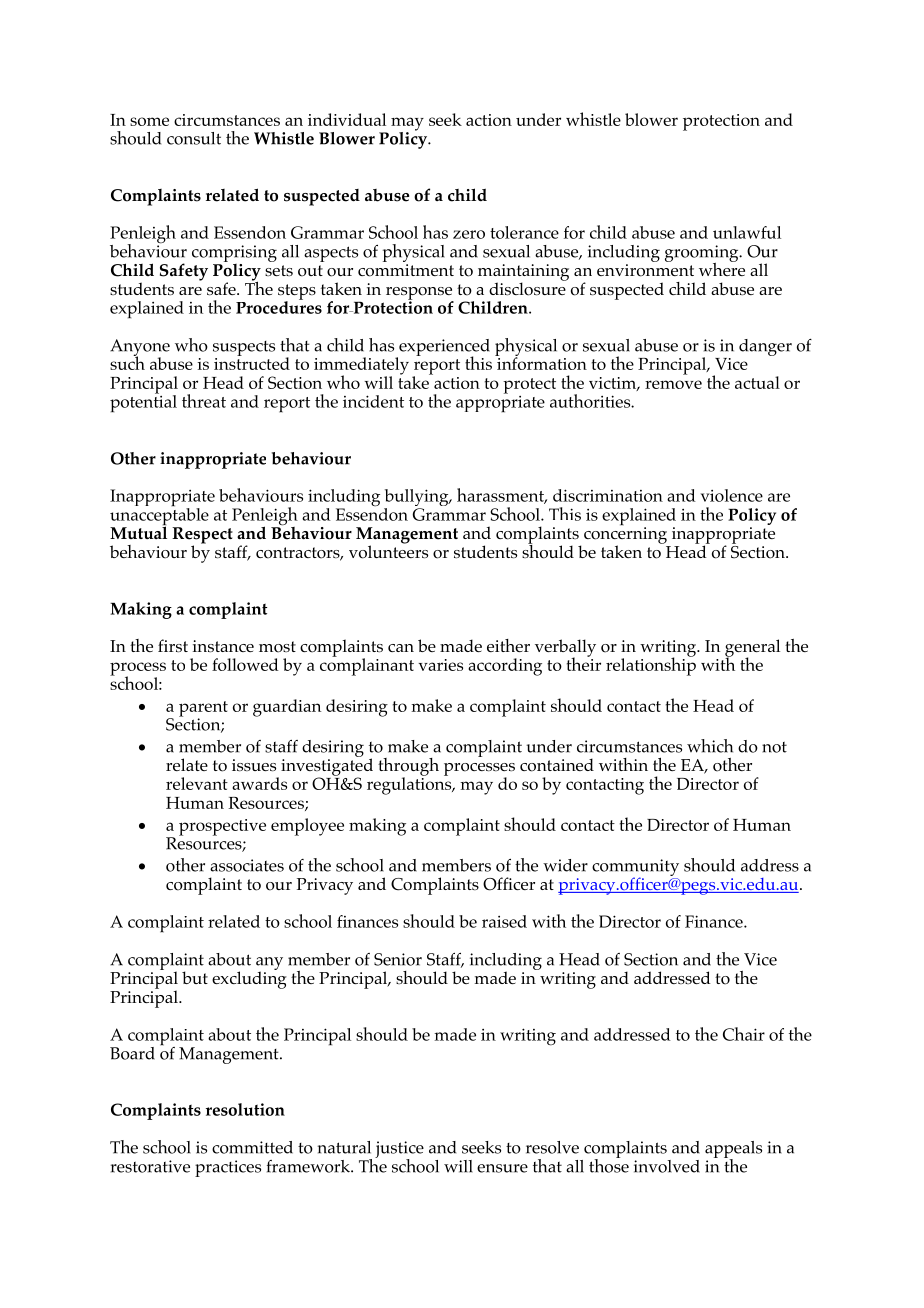 This page has height=1308, width=924. Describe the element at coordinates (194, 138) in the page. I see `consult` at that location.
